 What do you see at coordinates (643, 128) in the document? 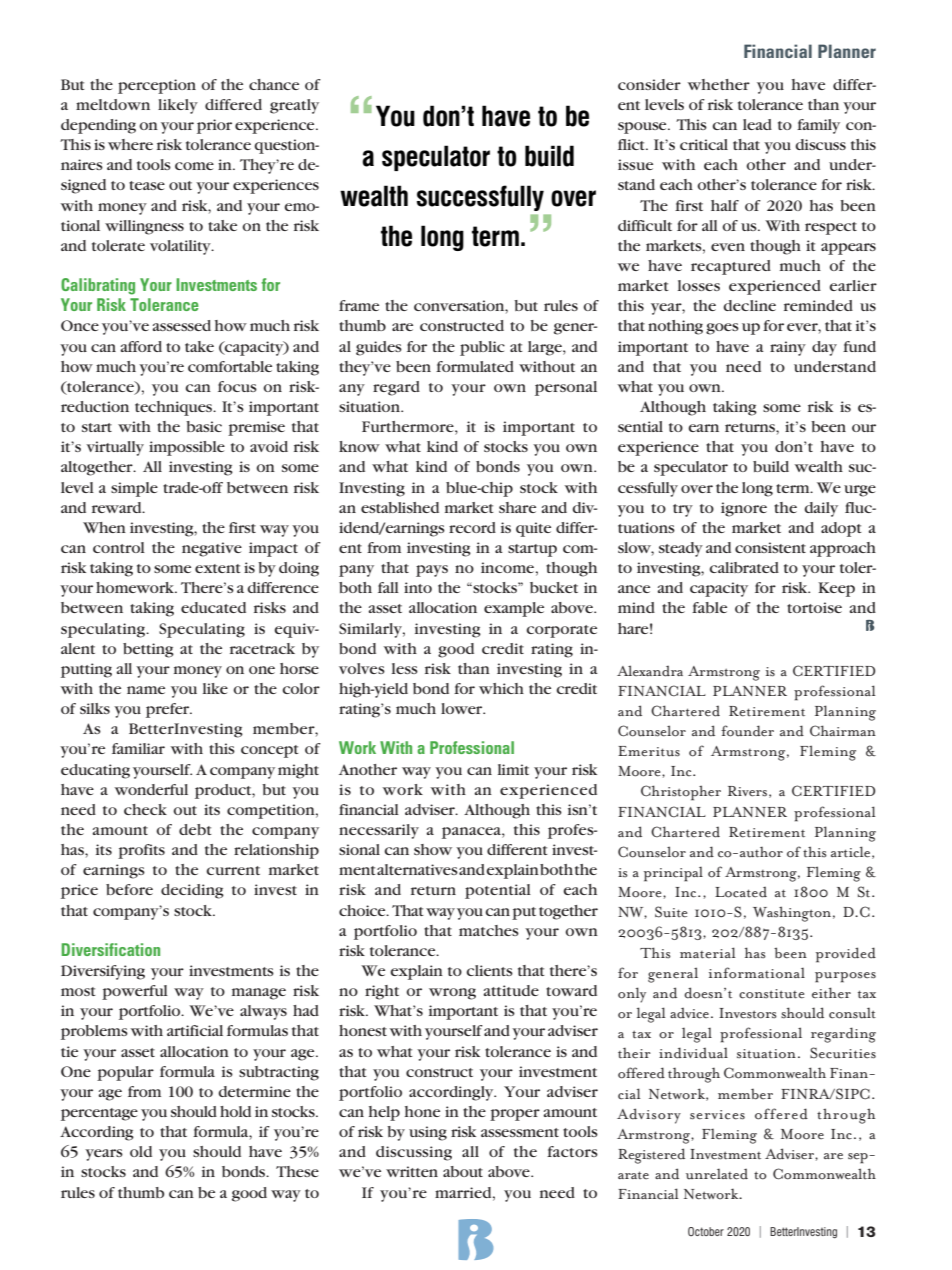
I see `spouse` at bounding box center [643, 128].
